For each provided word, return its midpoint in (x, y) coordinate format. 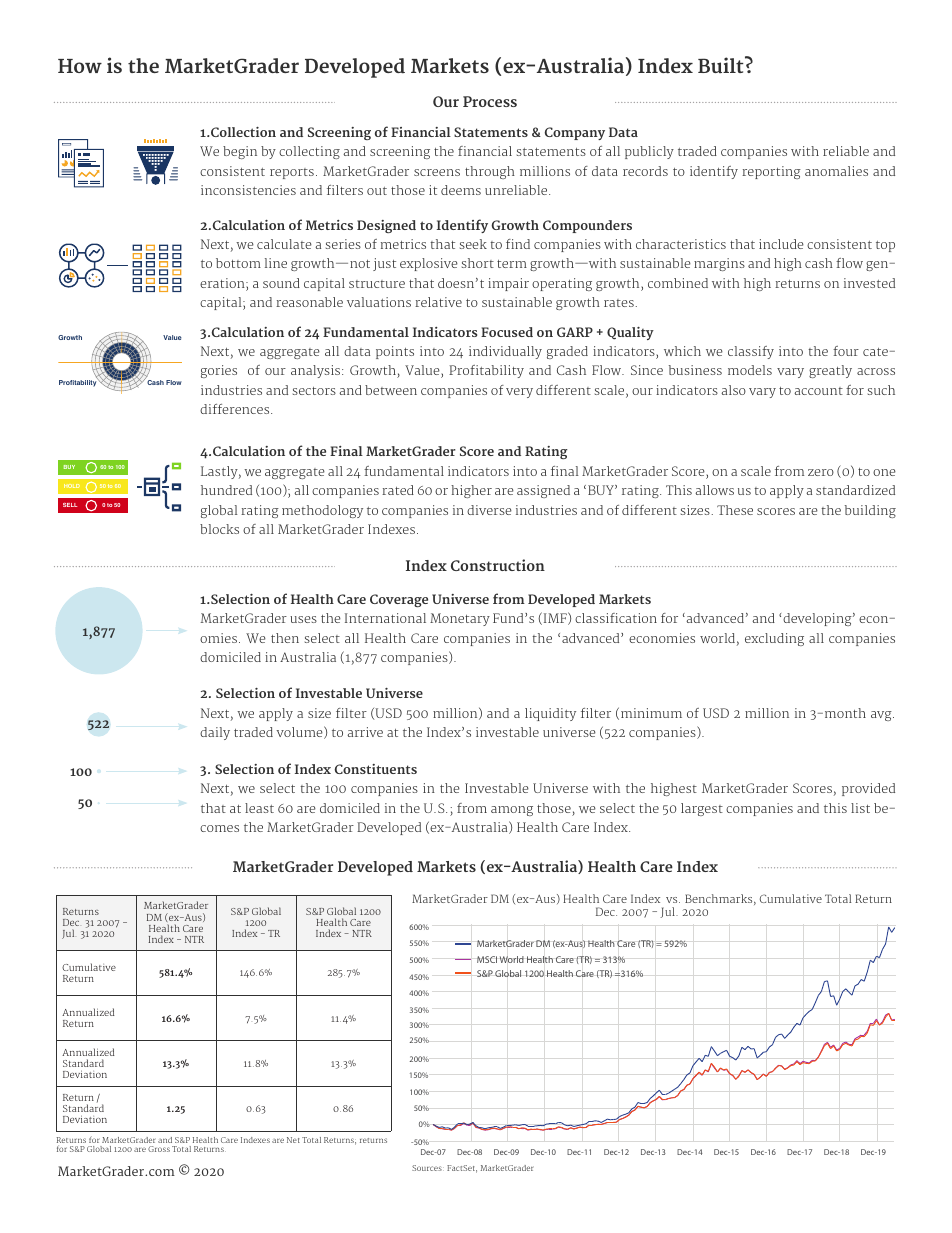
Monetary (460, 619)
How (80, 66)
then (285, 638)
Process (490, 101)
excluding (774, 639)
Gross (159, 1149)
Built (722, 64)
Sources (427, 1168)
